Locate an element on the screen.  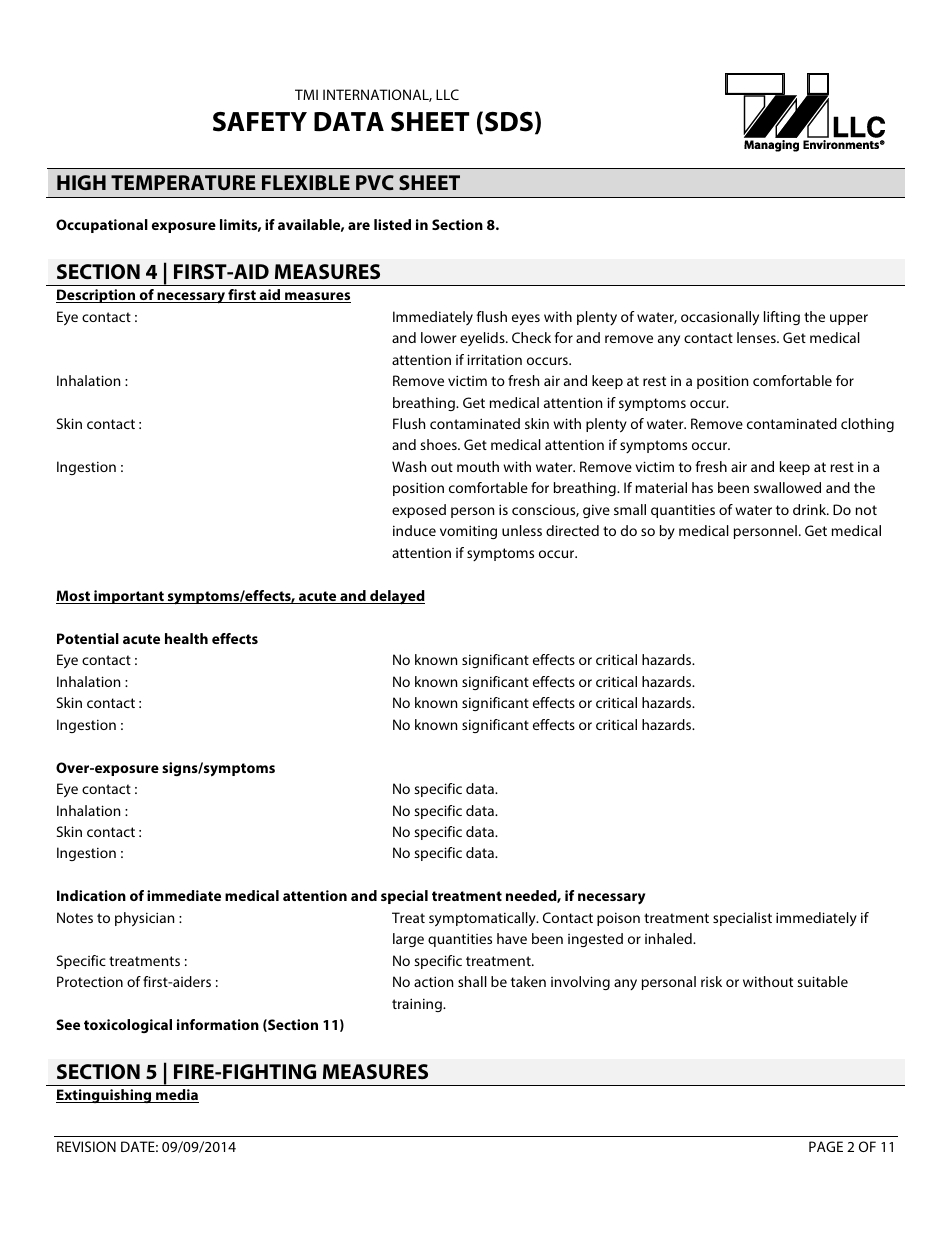
health is located at coordinates (186, 638).
